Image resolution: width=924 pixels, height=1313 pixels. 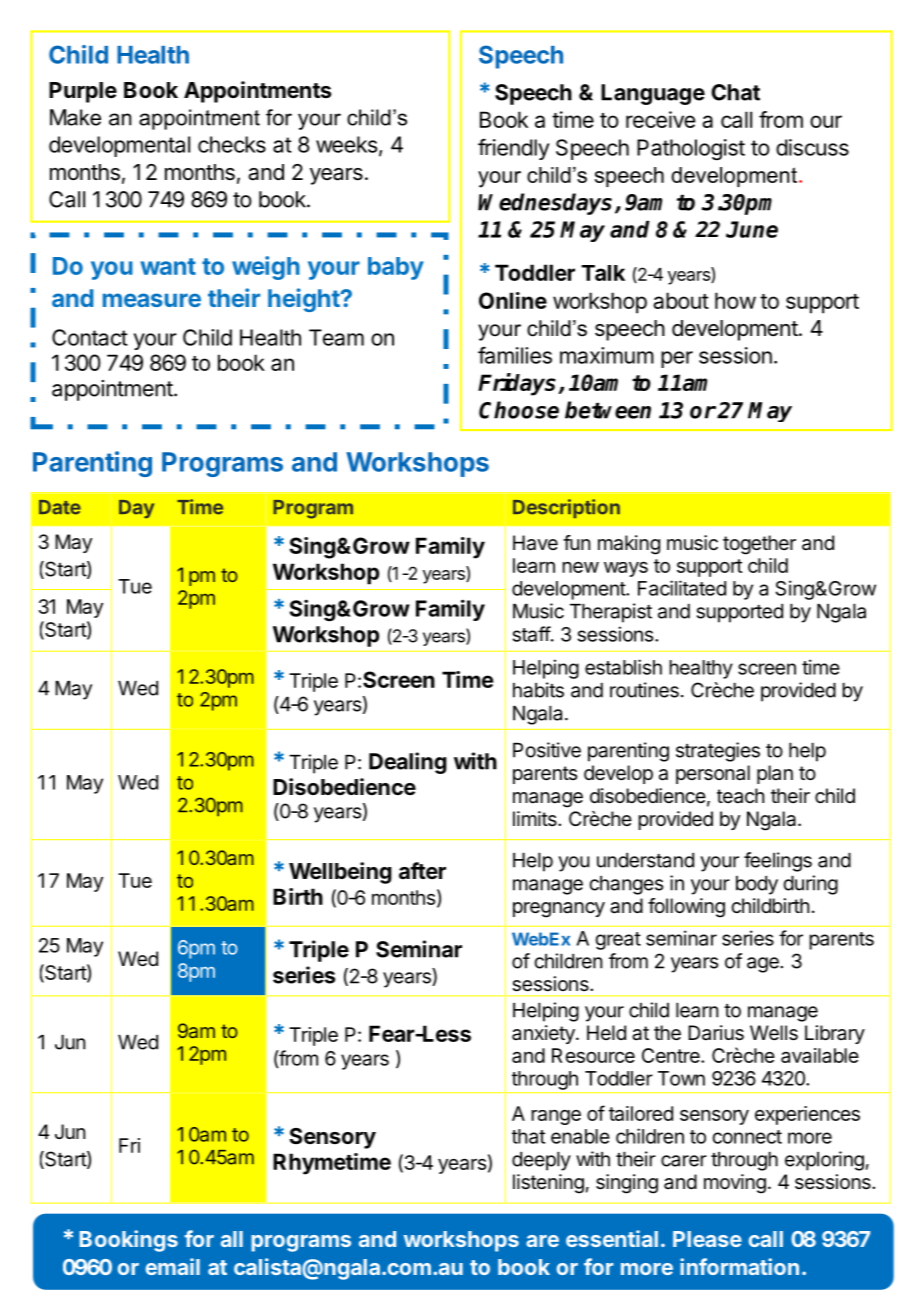 What do you see at coordinates (422, 870) in the screenshot?
I see `after` at bounding box center [422, 870].
